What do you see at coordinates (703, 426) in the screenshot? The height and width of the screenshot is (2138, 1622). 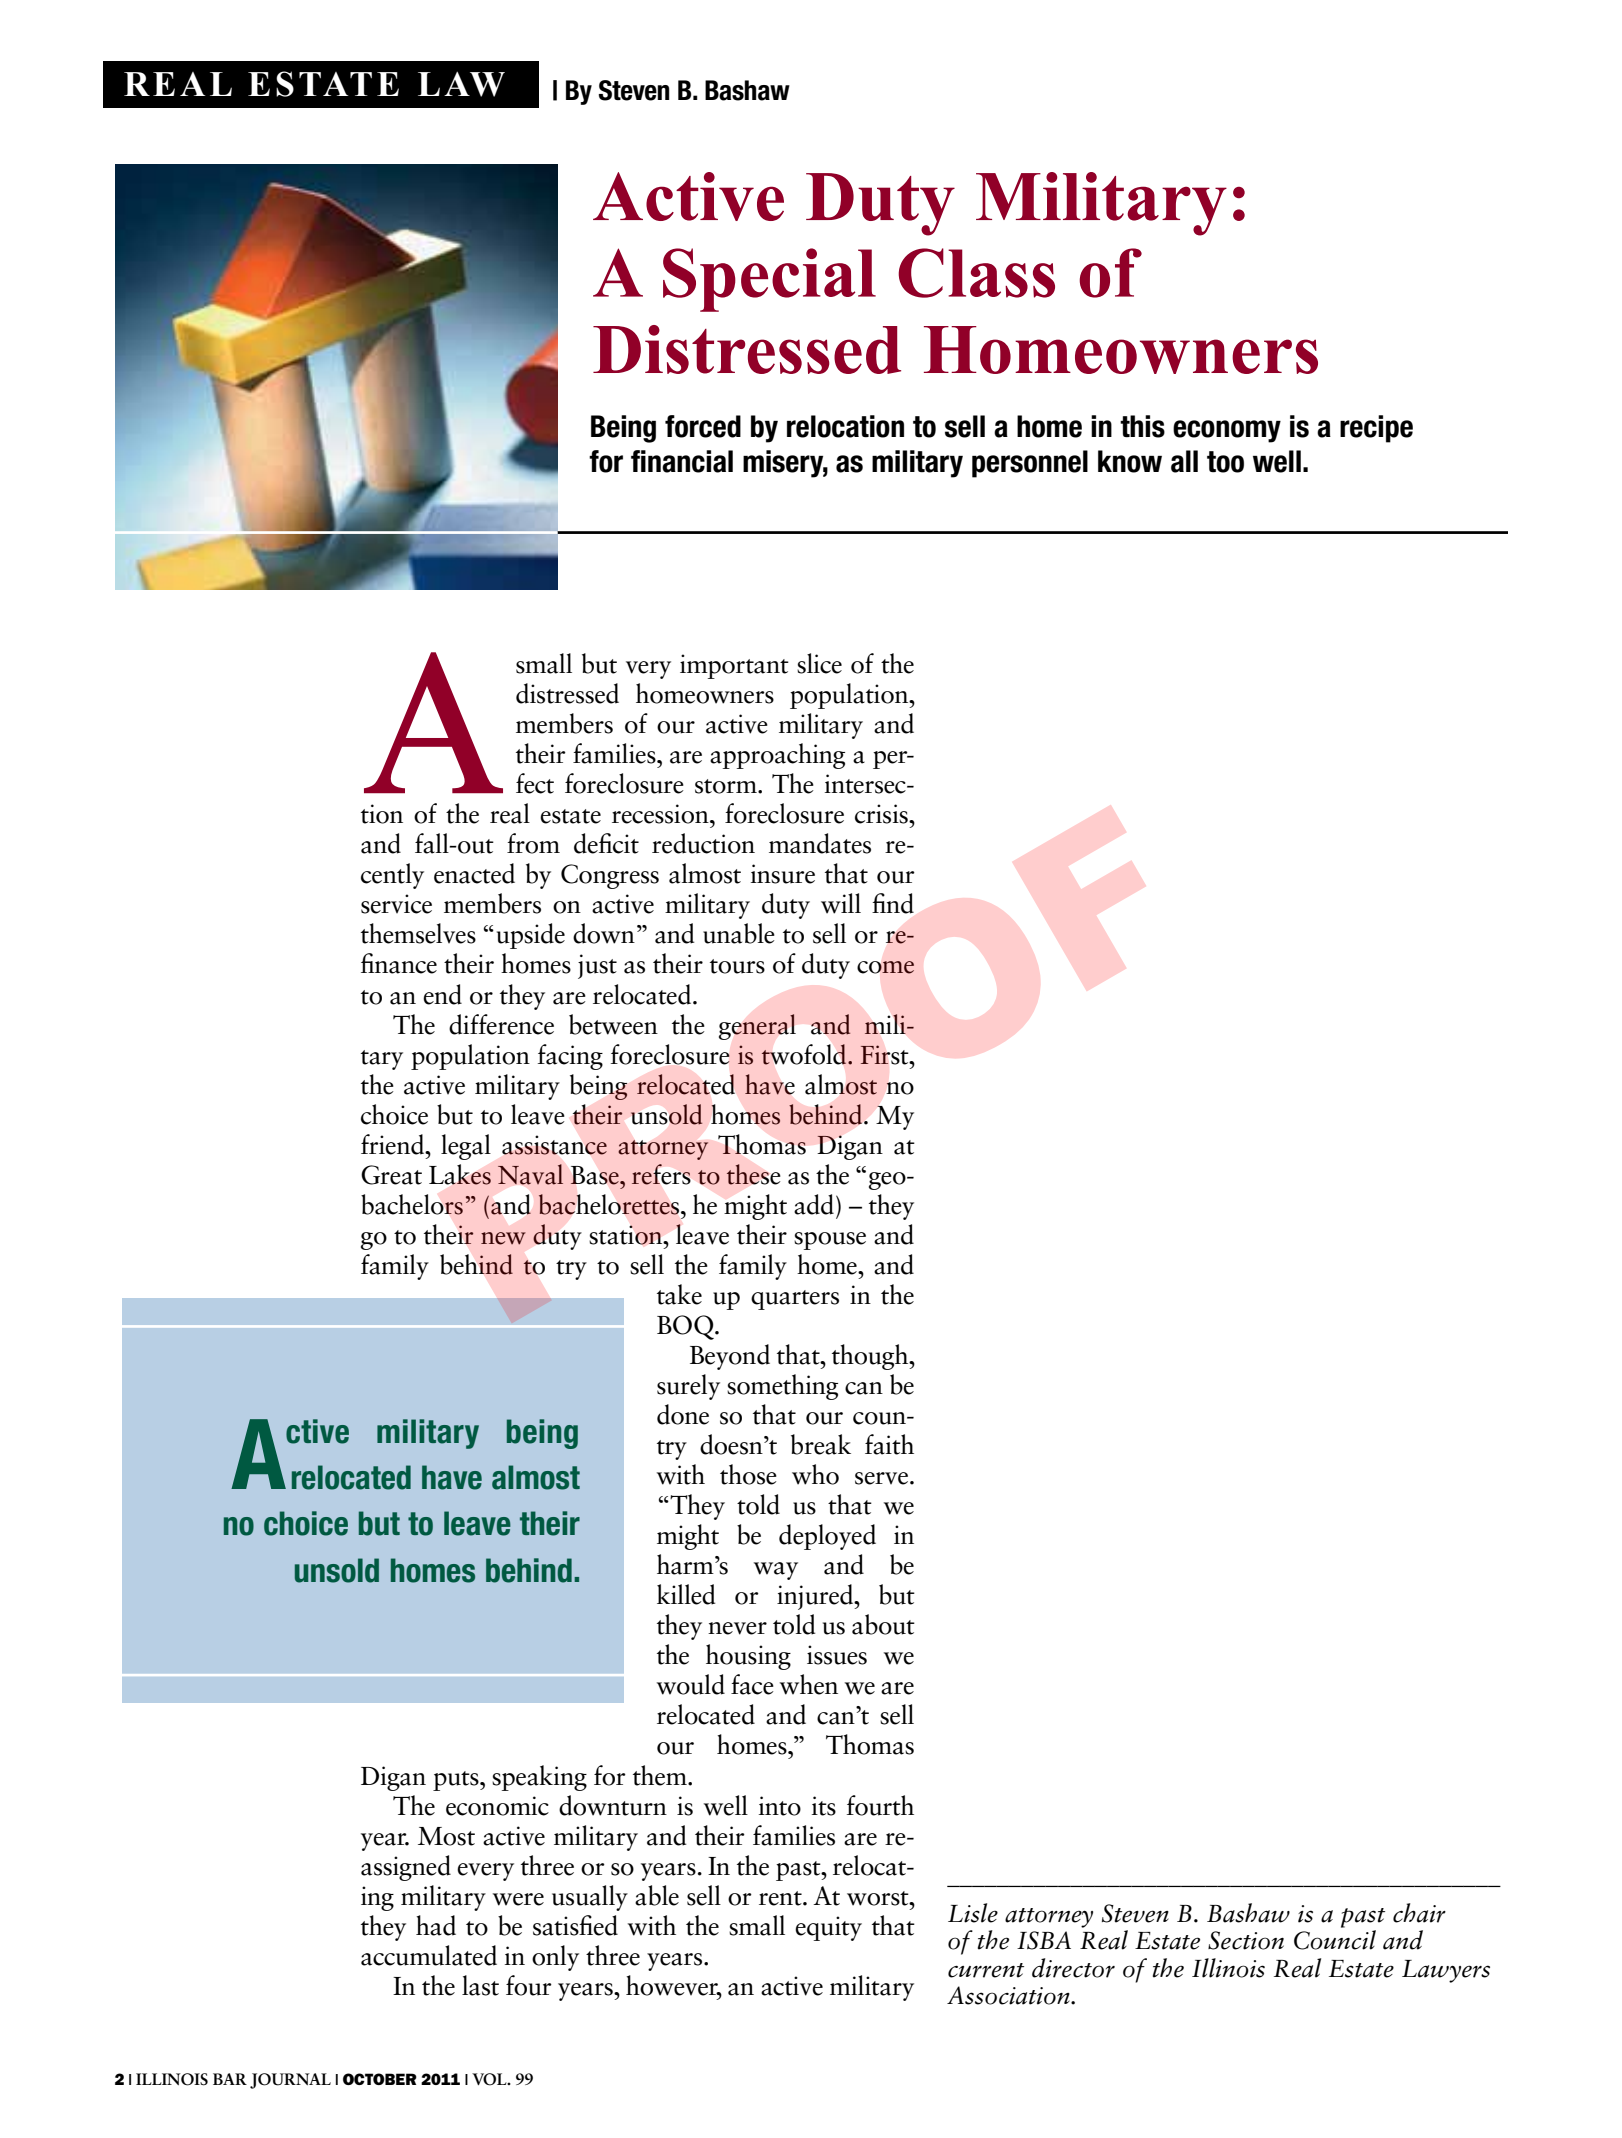 I see `forced` at bounding box center [703, 426].
